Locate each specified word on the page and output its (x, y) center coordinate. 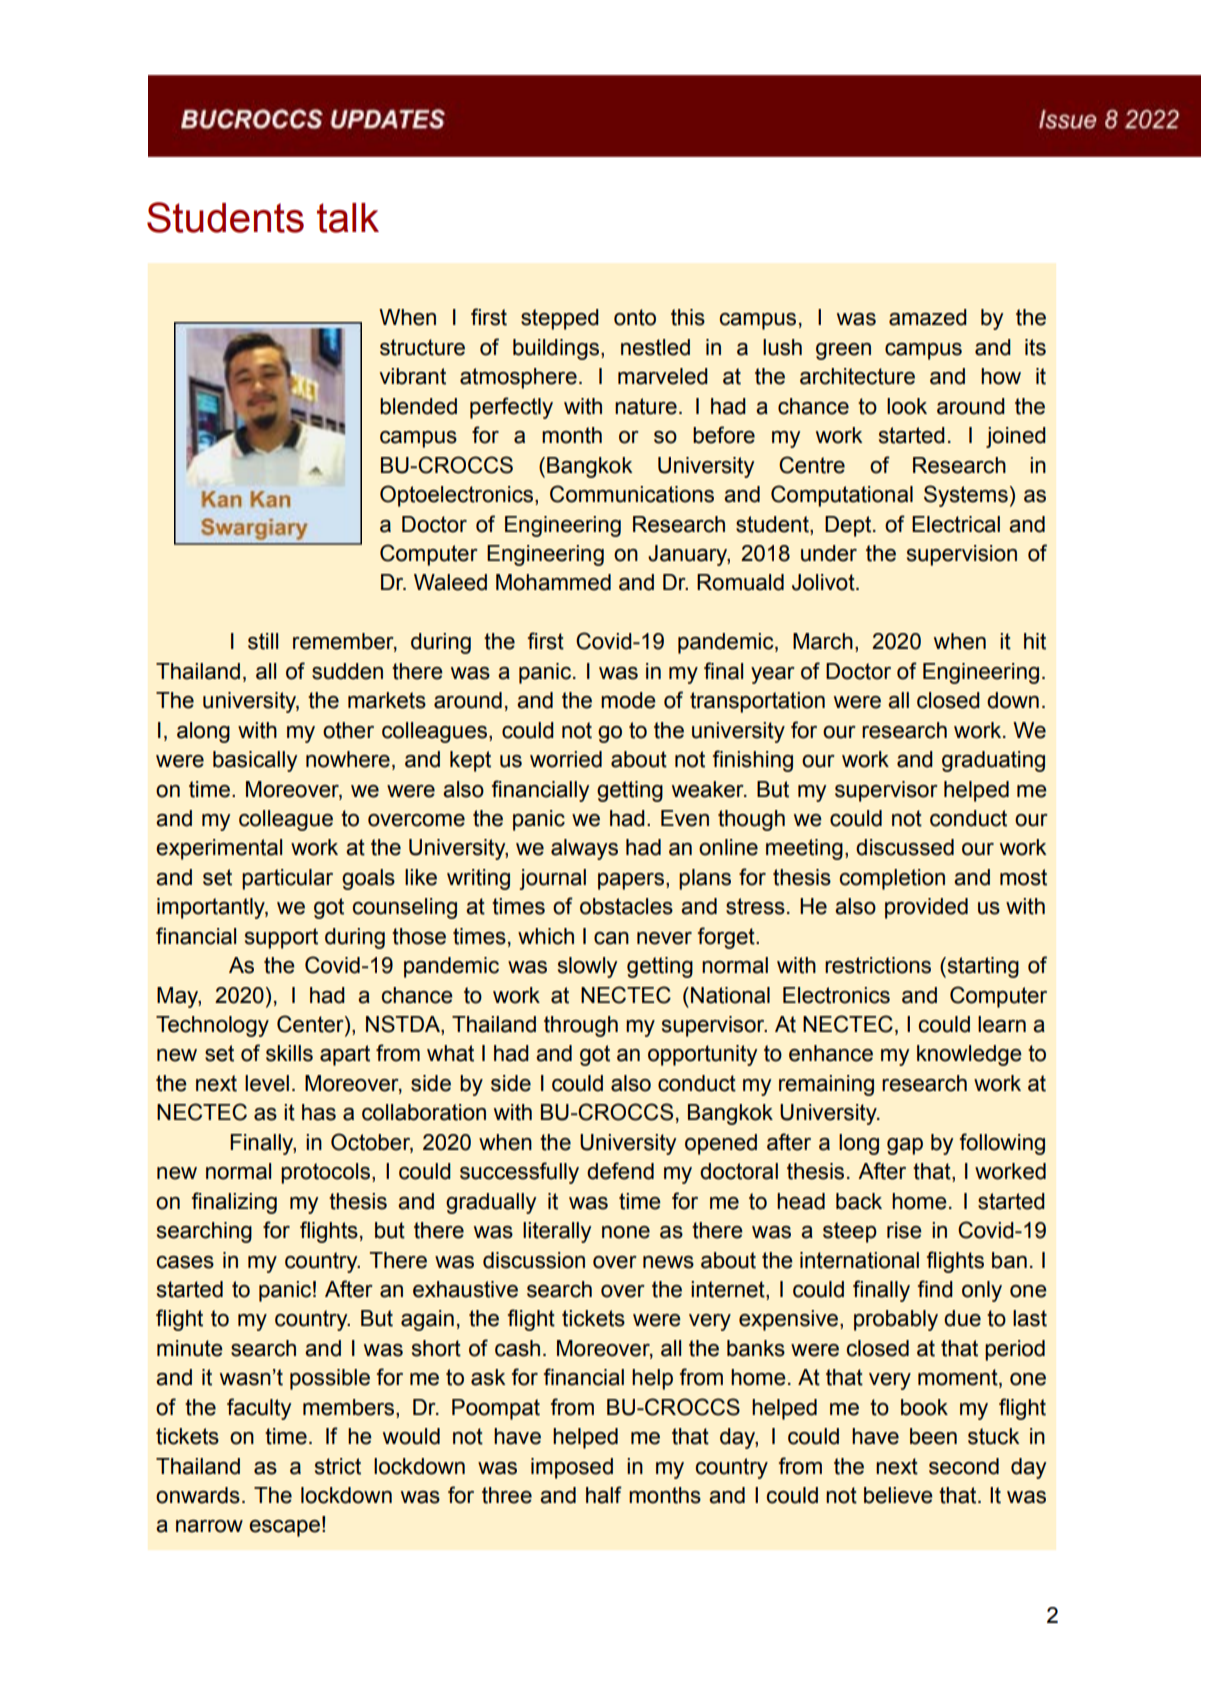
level (267, 1083)
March (823, 641)
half (604, 1495)
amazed (928, 317)
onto (635, 317)
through (581, 1026)
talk (348, 218)
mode (628, 700)
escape (284, 1528)
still (263, 641)
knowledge (969, 1055)
